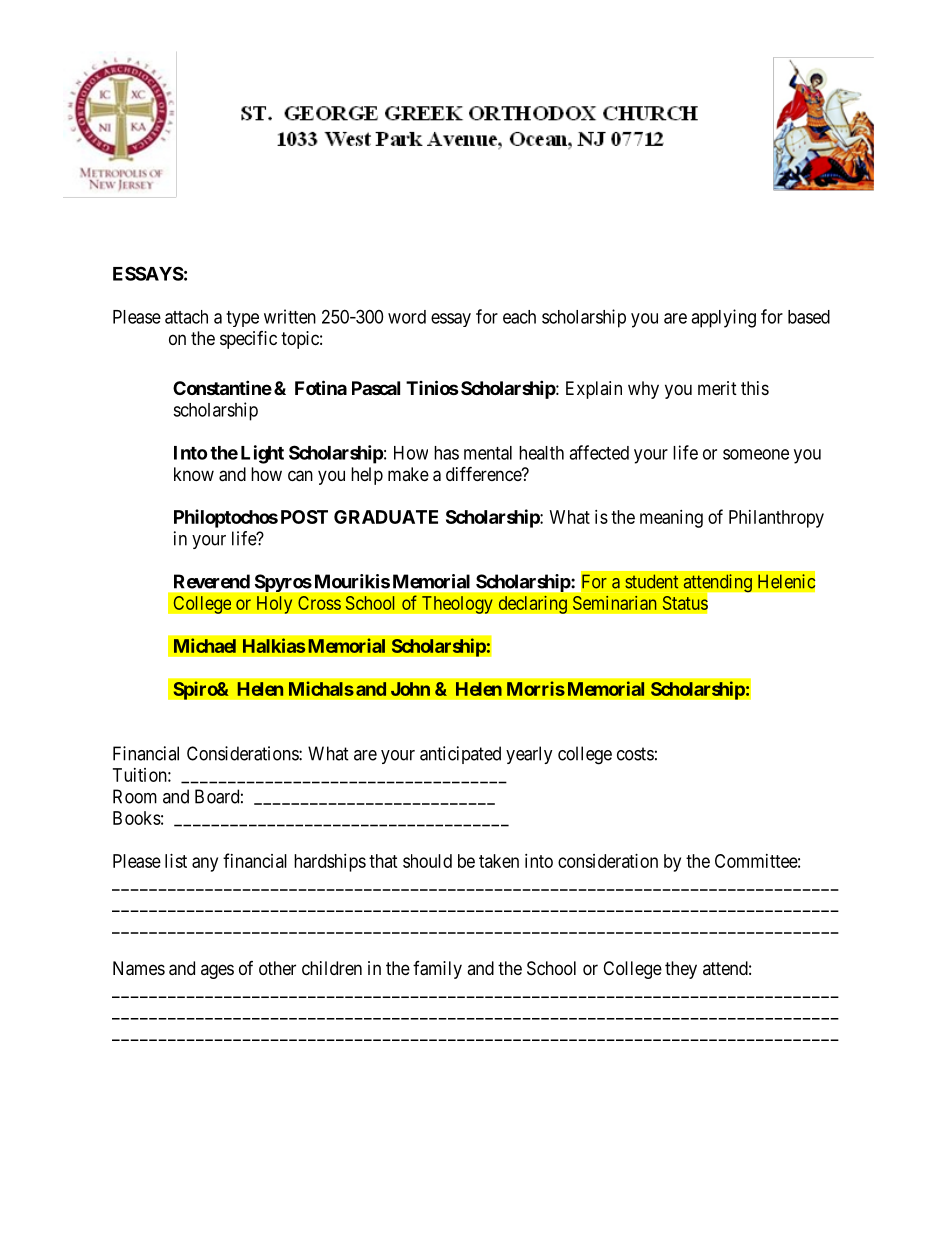 This screenshot has height=1233, width=952. I want to click on specific, so click(248, 340).
